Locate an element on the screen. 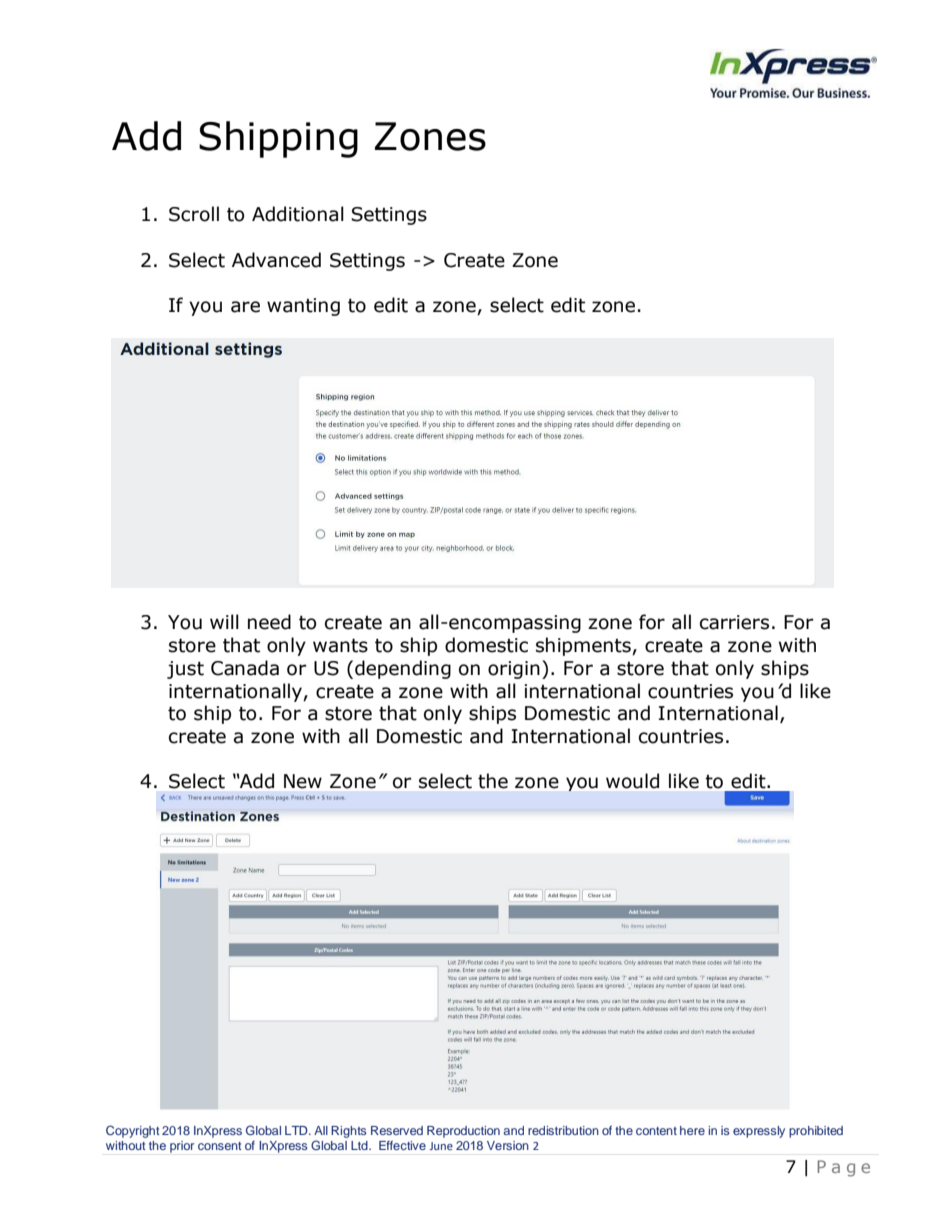  wanting is located at coordinates (303, 307).
